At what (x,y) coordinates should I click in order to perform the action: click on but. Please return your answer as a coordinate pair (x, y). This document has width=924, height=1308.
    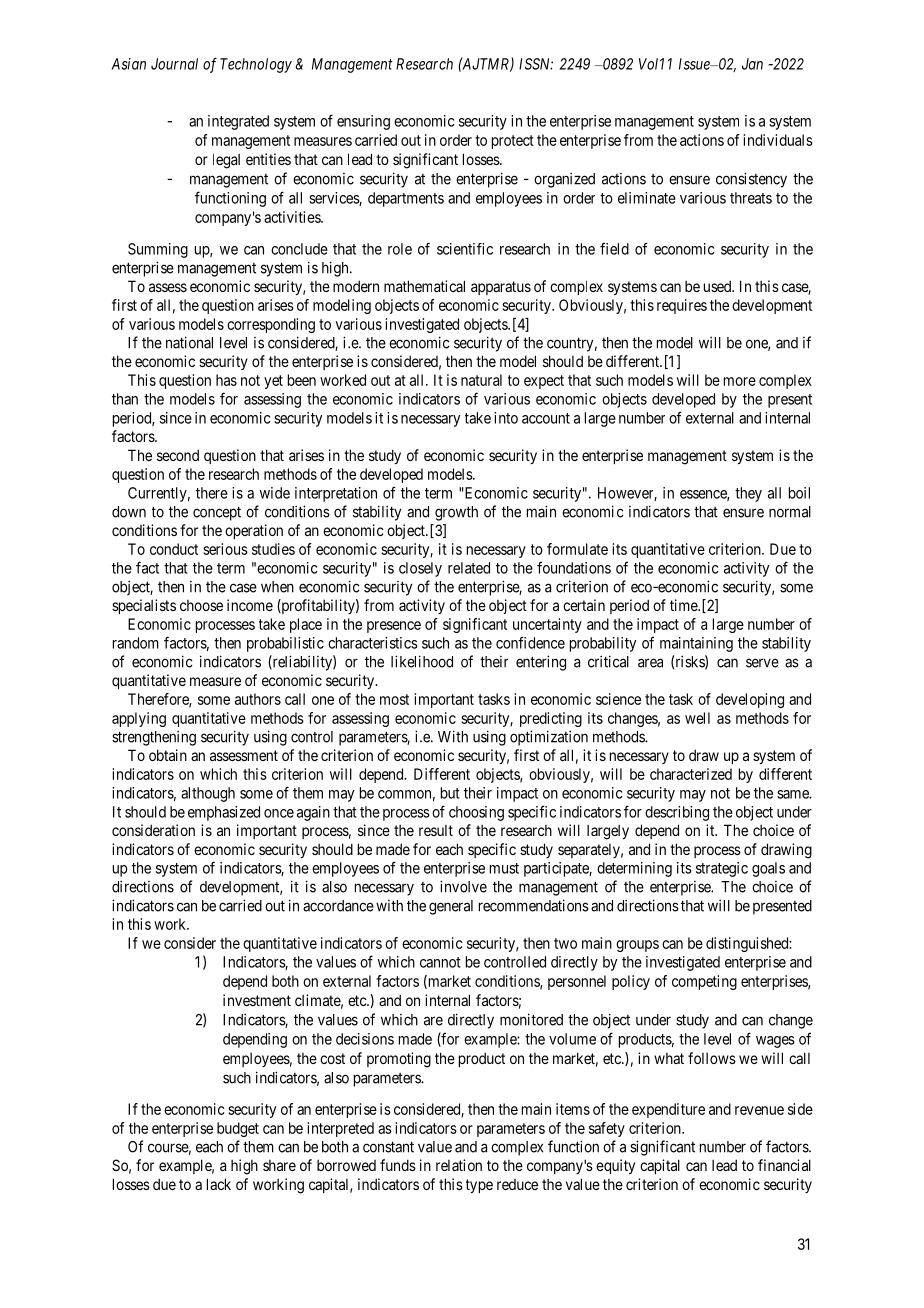
    Looking at the image, I should click on (450, 793).
